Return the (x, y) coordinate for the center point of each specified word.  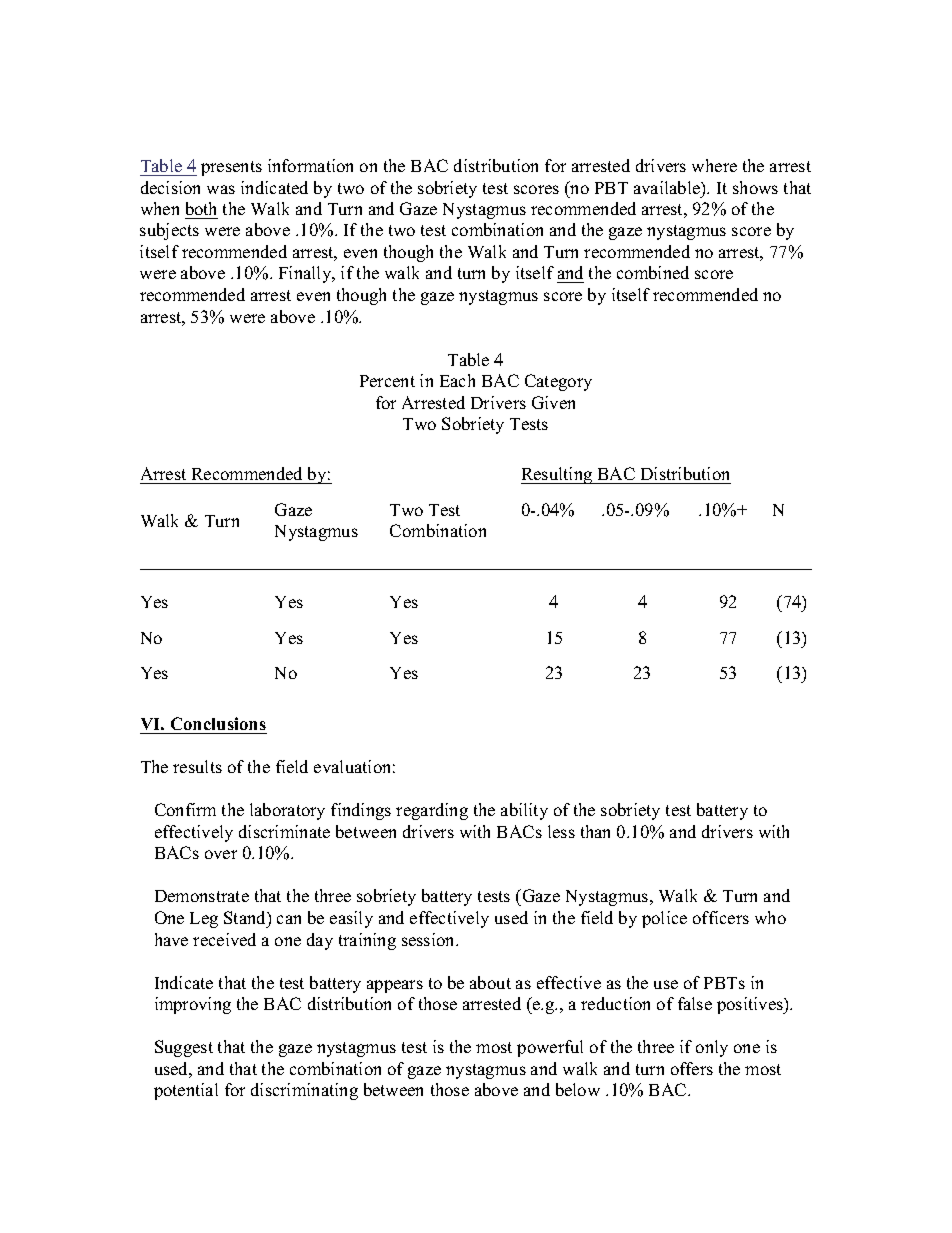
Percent (387, 381)
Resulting (558, 475)
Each (457, 380)
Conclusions (218, 723)
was (221, 189)
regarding (432, 811)
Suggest (184, 1048)
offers (692, 1068)
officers (721, 917)
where (714, 165)
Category (558, 382)
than (595, 831)
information (310, 165)
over (221, 854)
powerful (550, 1048)
